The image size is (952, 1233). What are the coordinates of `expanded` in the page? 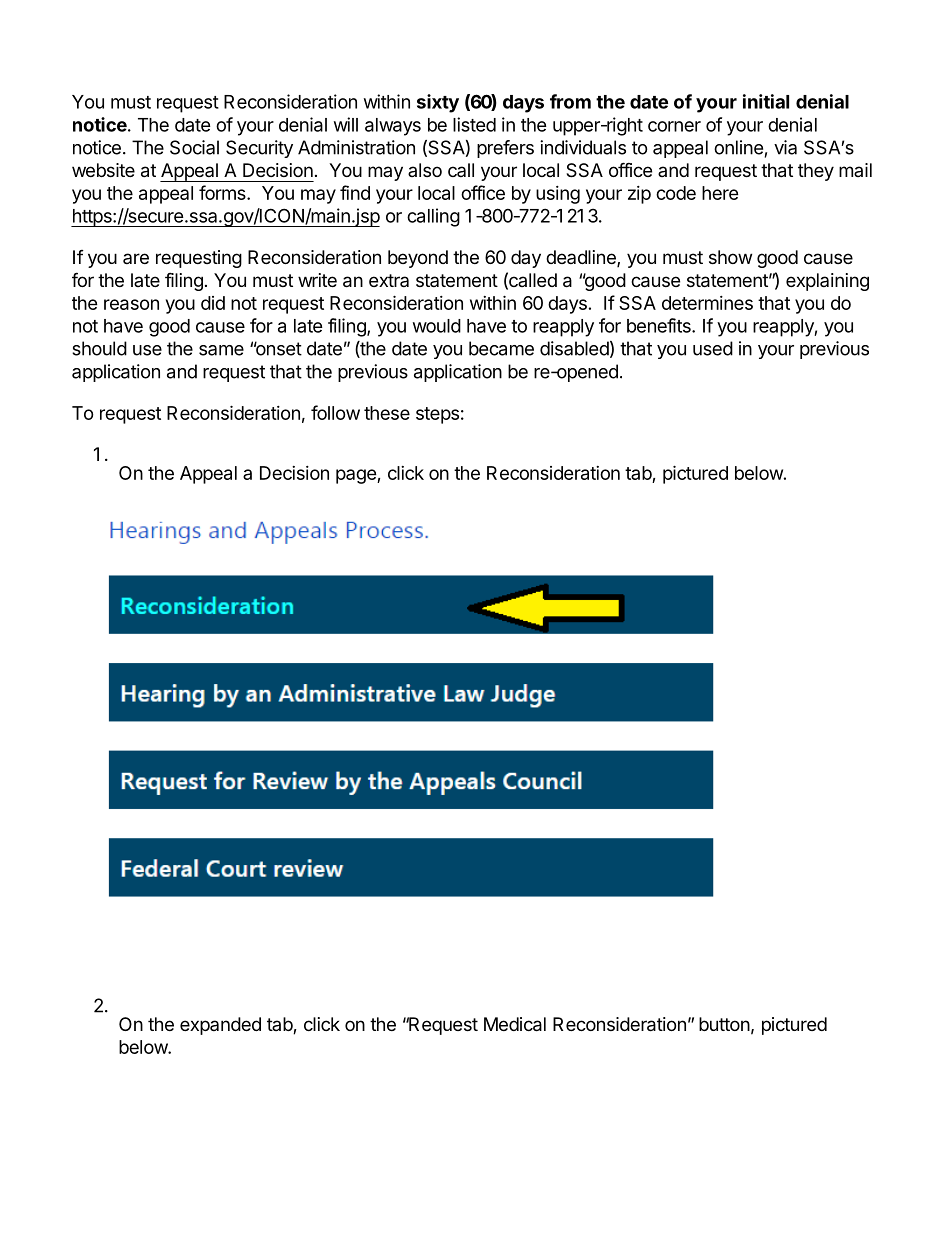 It's located at (220, 1026).
